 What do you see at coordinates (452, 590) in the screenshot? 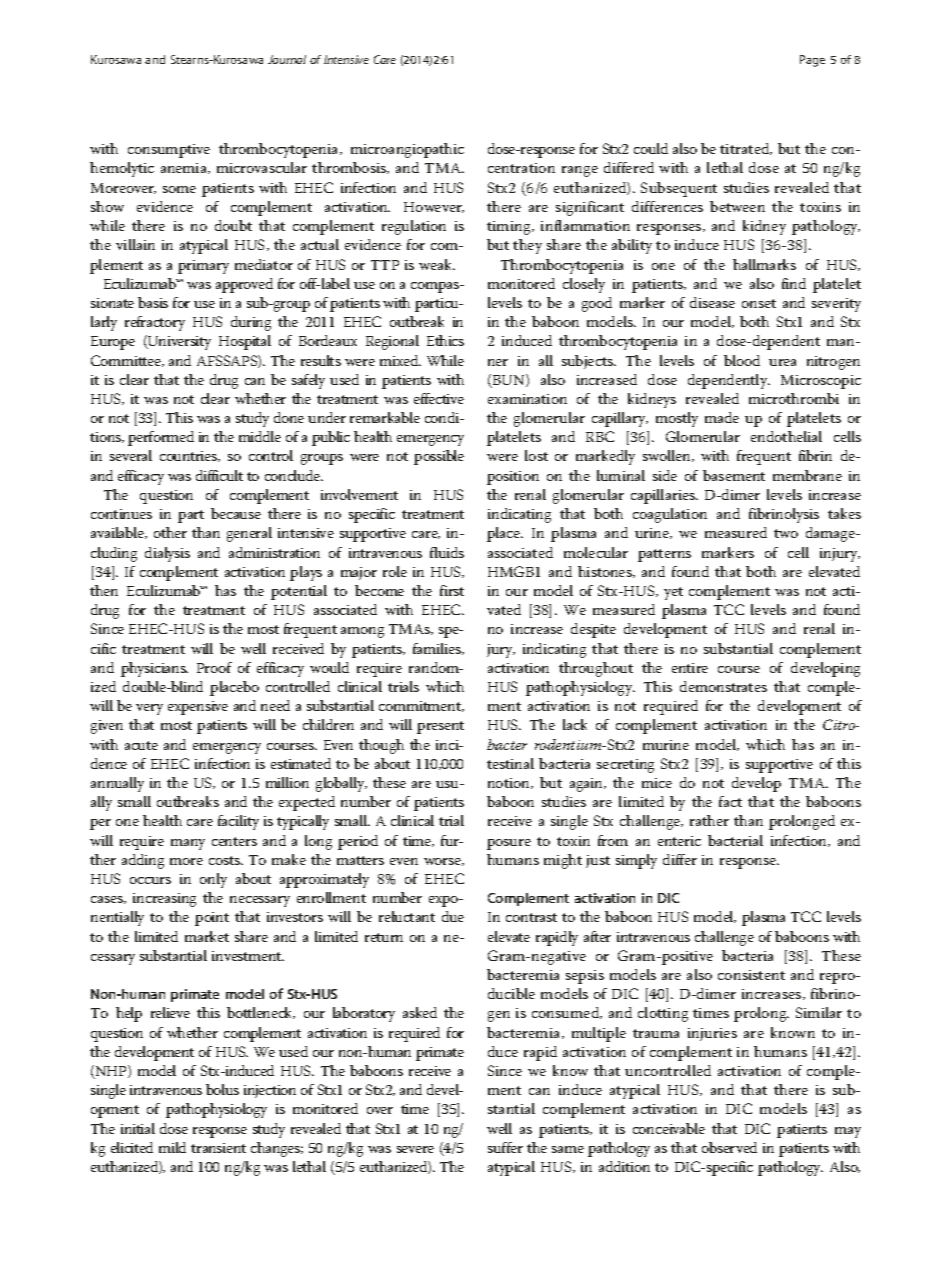
I see `first` at bounding box center [452, 590].
